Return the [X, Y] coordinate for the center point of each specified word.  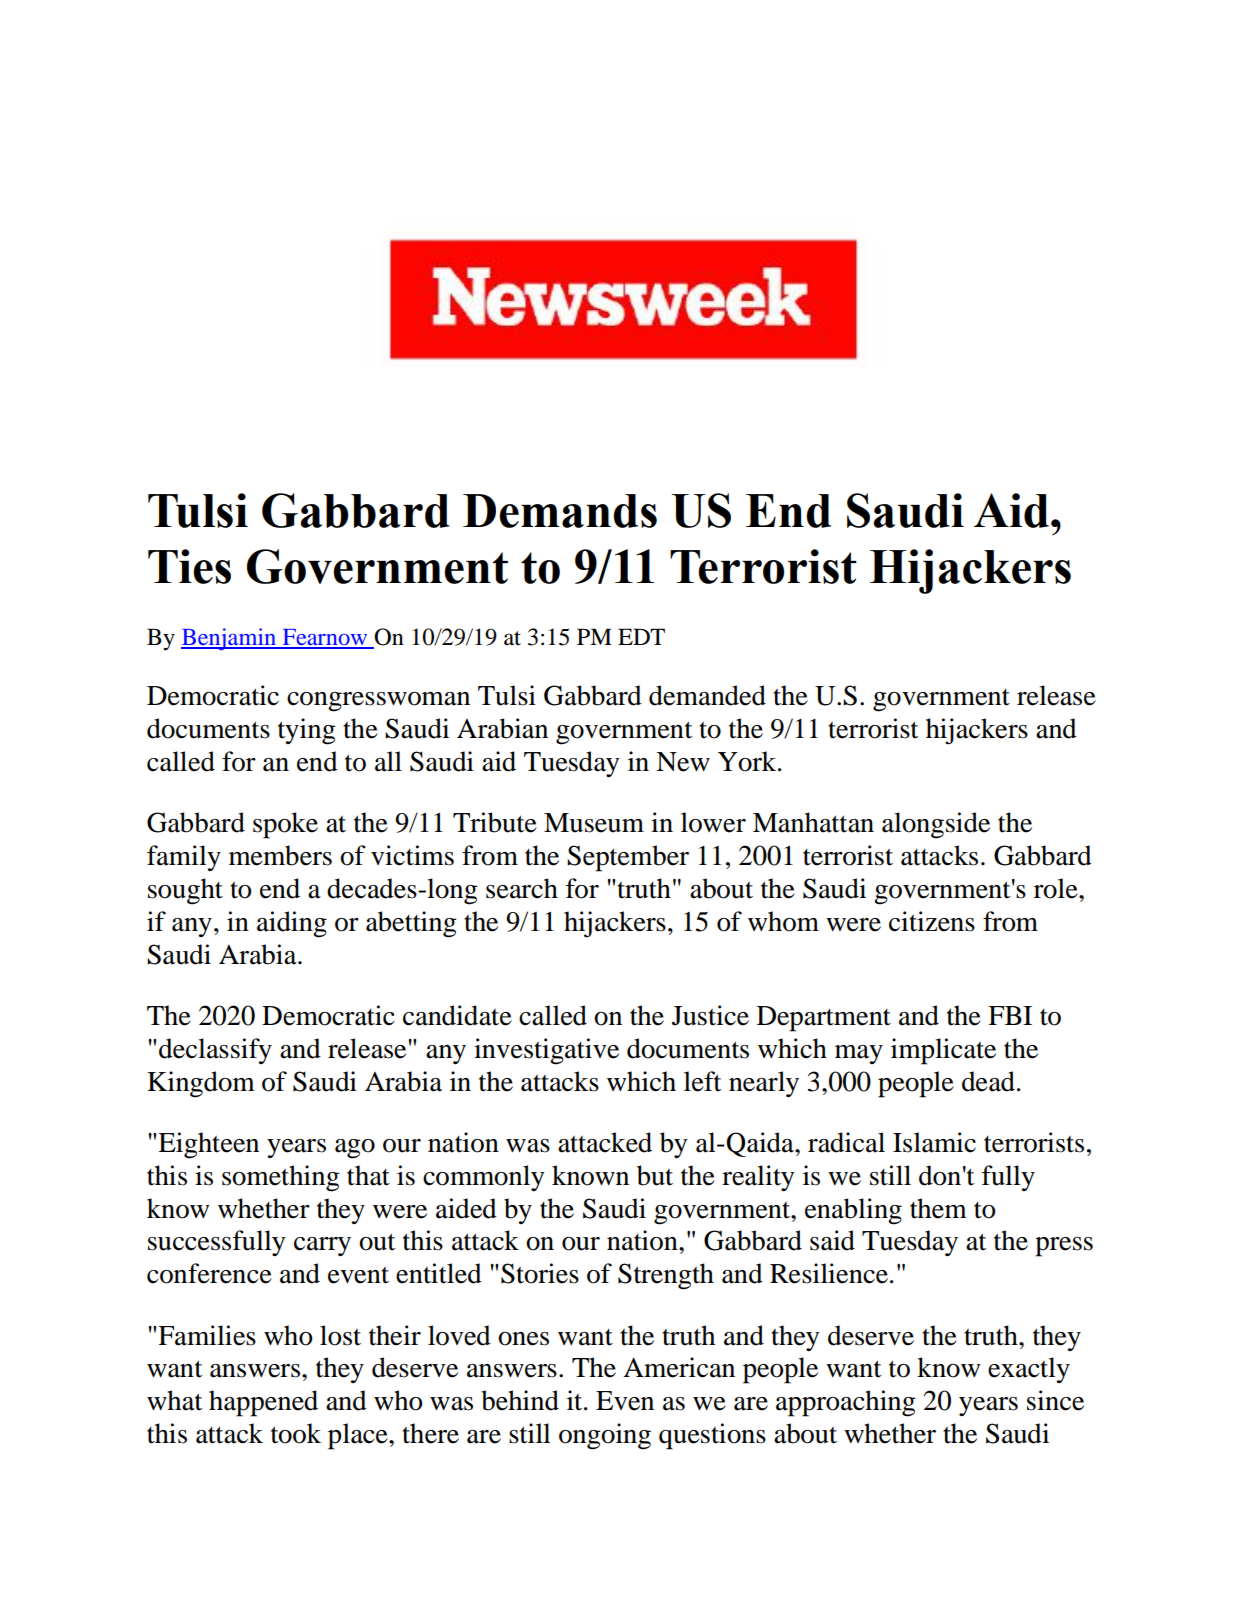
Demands [560, 511]
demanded [707, 695]
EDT [641, 636]
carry [322, 1246]
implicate [943, 1051]
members [280, 855]
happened [263, 1403]
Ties [189, 566]
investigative [546, 1051]
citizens [932, 921]
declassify [215, 1051]
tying [307, 731]
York [748, 761]
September [628, 858]
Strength [666, 1276]
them [938, 1208]
